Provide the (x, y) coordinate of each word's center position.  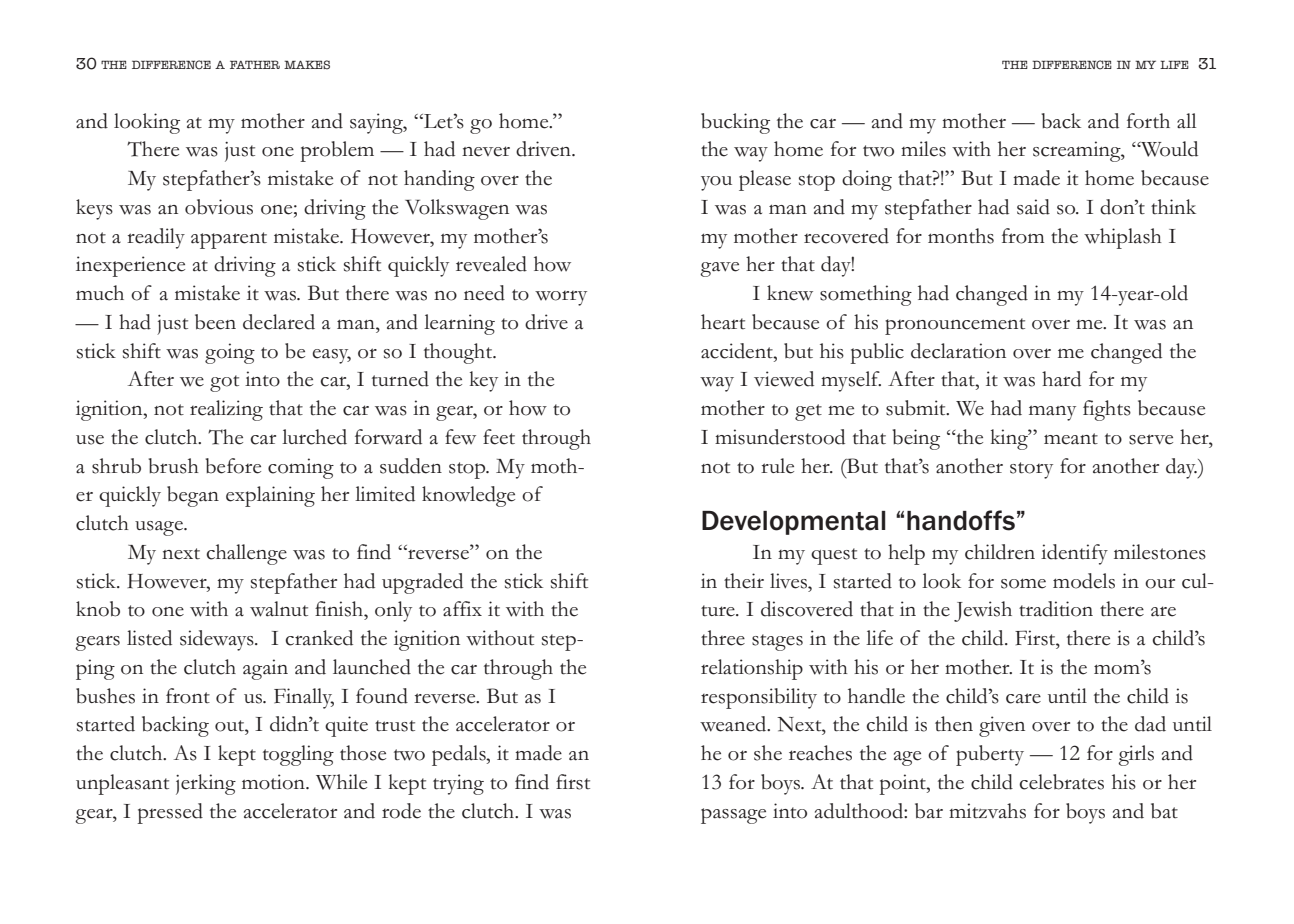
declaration (958, 351)
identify (1074, 554)
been (215, 322)
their (744, 581)
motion (274, 782)
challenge (246, 554)
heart (723, 322)
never (486, 151)
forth (1148, 121)
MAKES (307, 64)
